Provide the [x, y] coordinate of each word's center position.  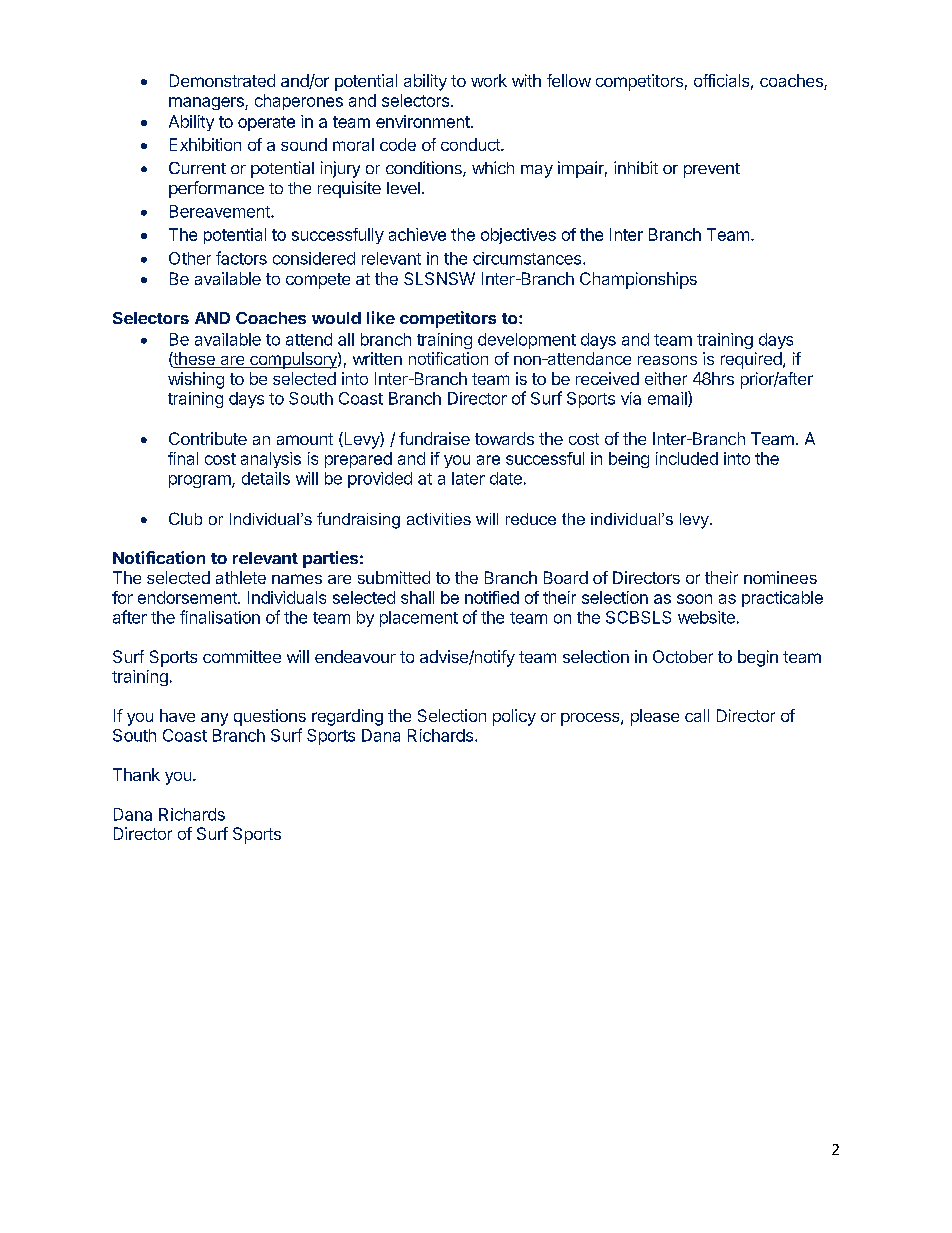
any [214, 719]
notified [492, 597]
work [489, 80]
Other [190, 258]
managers [207, 103]
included [687, 458]
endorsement [188, 597]
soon [694, 599]
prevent [712, 170]
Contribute [208, 438]
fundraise [434, 438]
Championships [638, 280]
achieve [417, 234]
